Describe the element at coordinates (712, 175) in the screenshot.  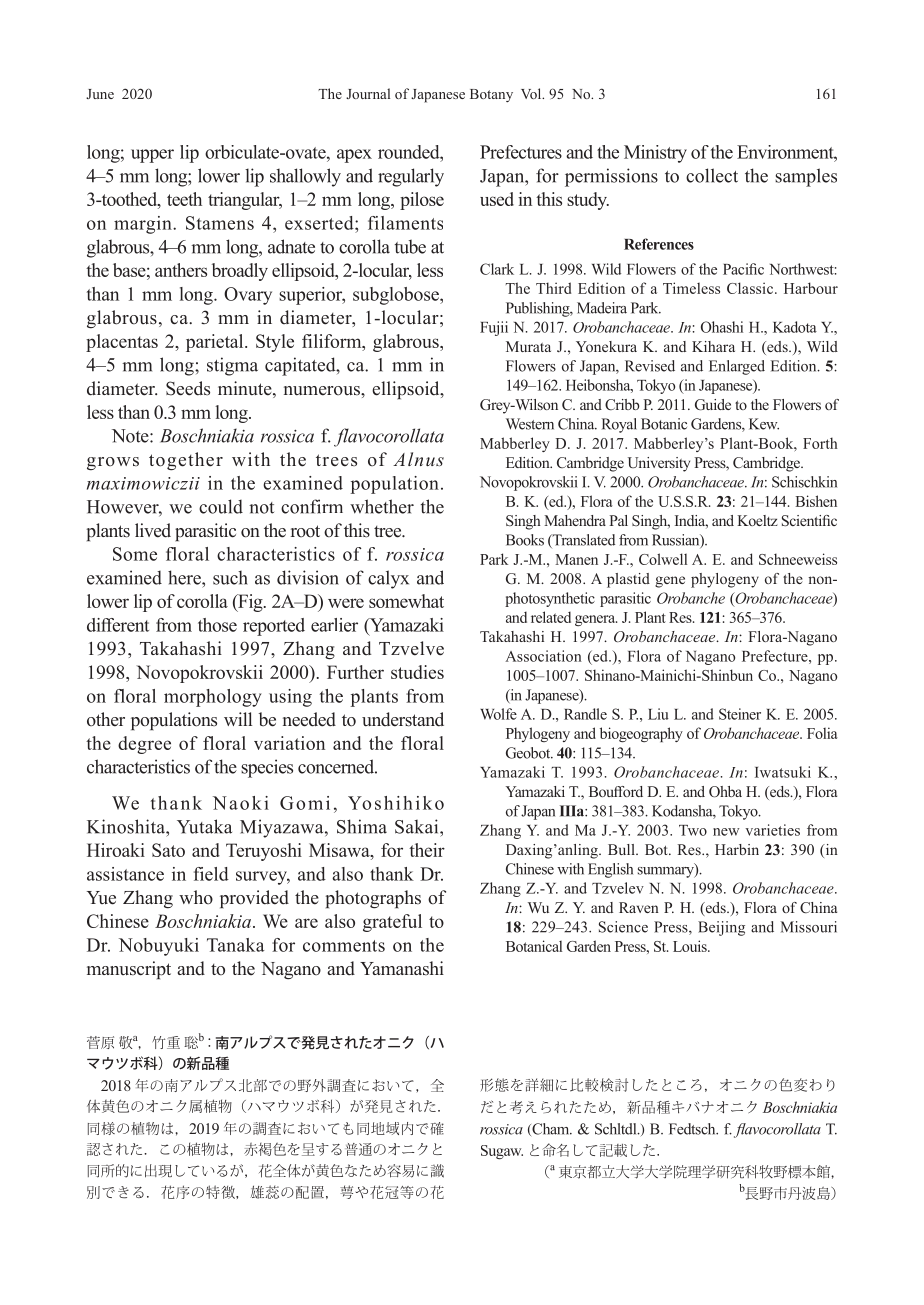
I see `collect` at that location.
